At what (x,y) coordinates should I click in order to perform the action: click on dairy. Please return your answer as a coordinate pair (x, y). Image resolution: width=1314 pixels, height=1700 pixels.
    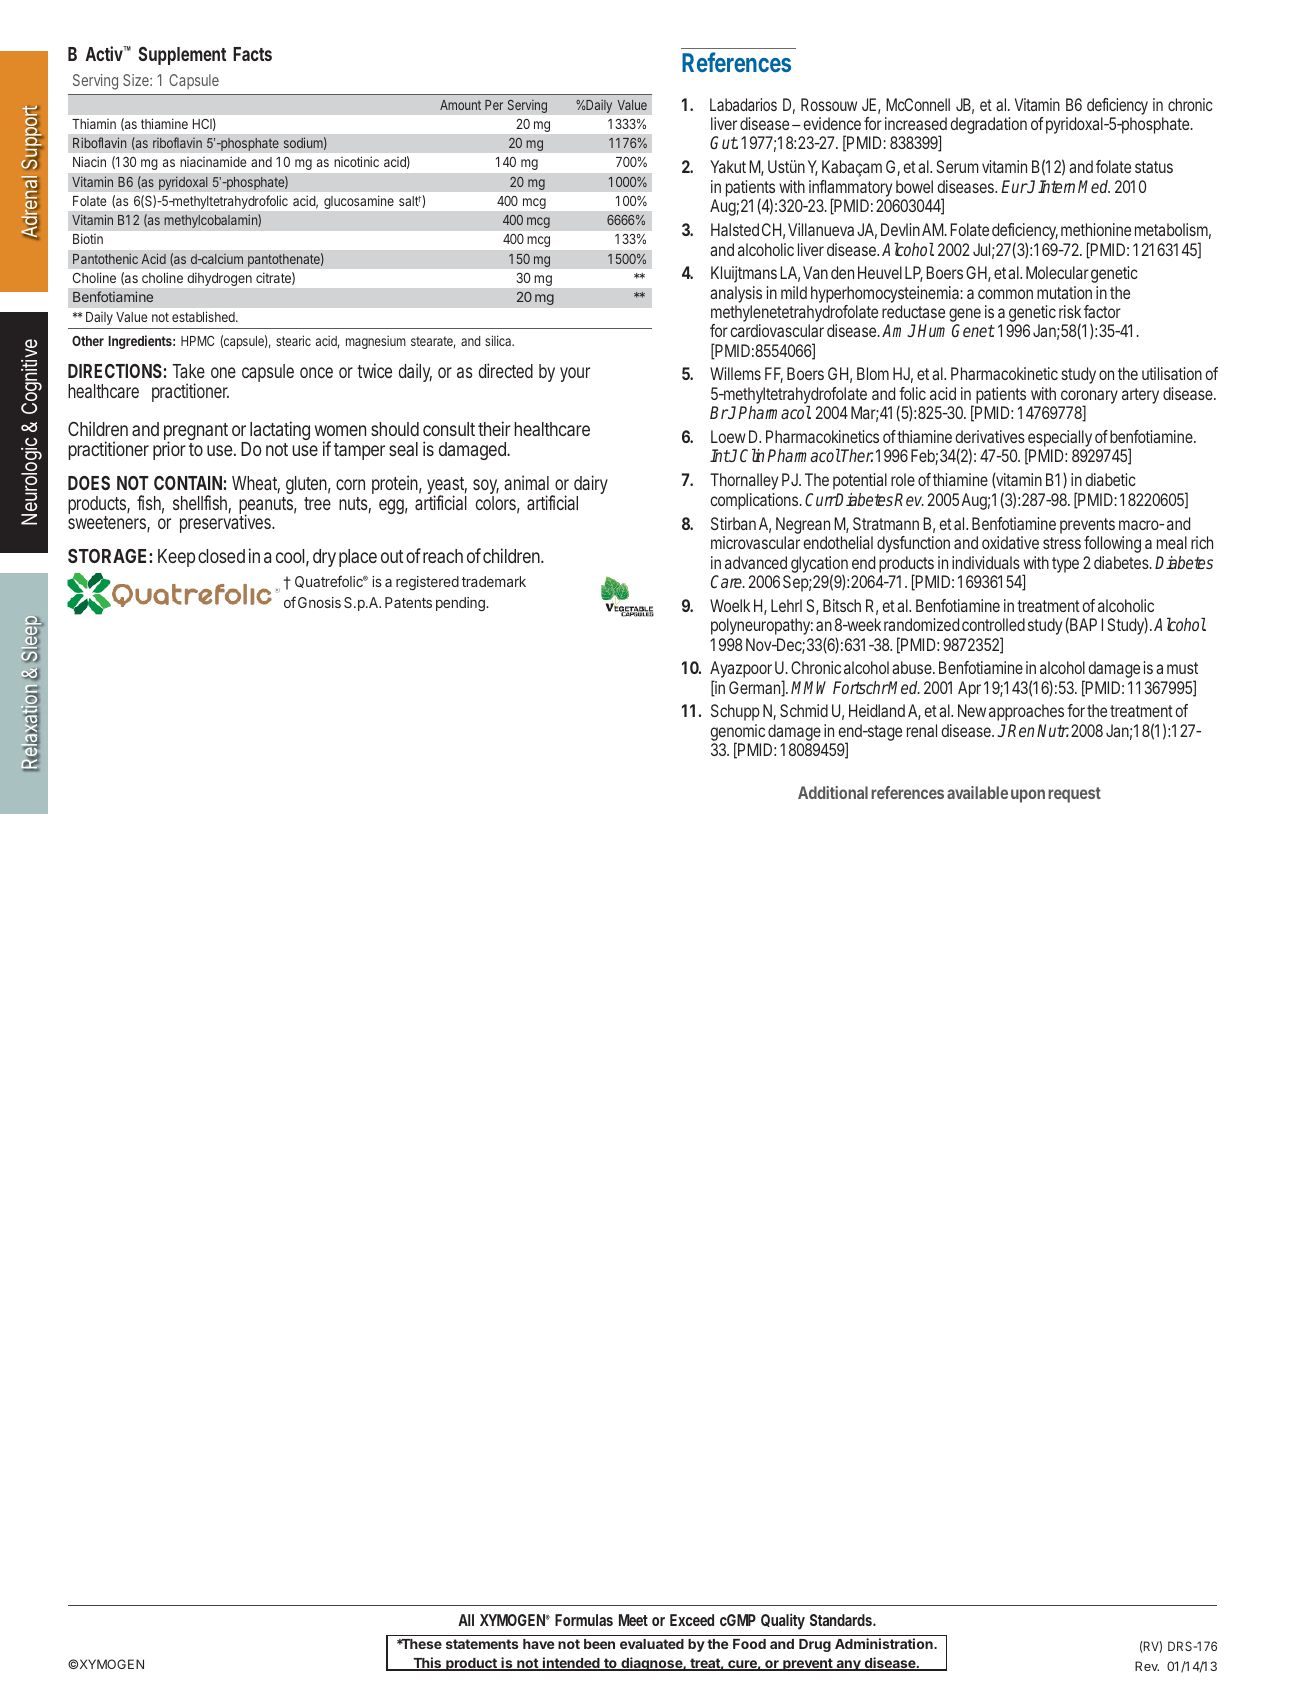
    Looking at the image, I should click on (591, 486).
